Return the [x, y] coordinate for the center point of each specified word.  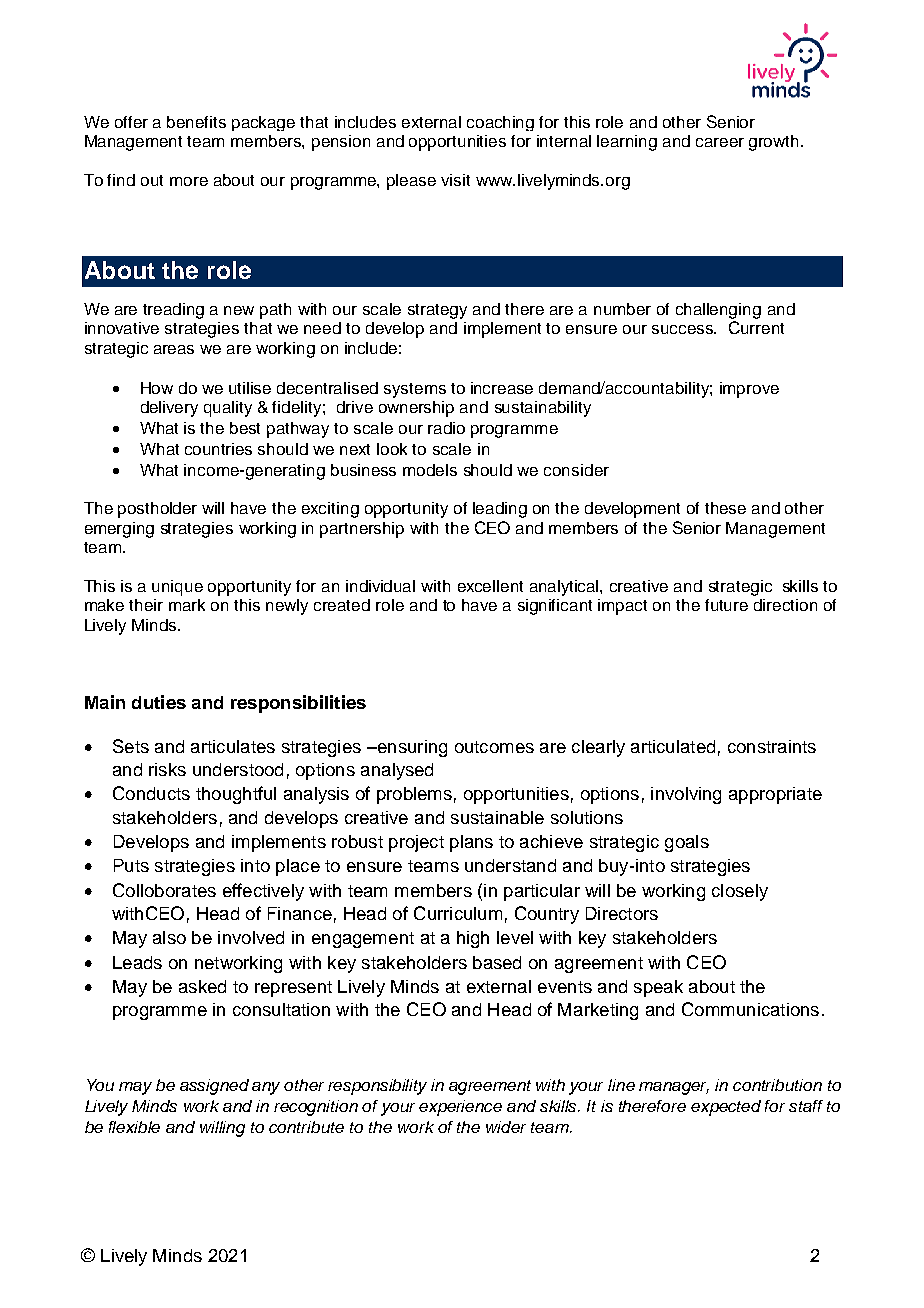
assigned [214, 1087]
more [189, 181]
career [720, 142]
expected [726, 1108]
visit [455, 180]
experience [460, 1108]
